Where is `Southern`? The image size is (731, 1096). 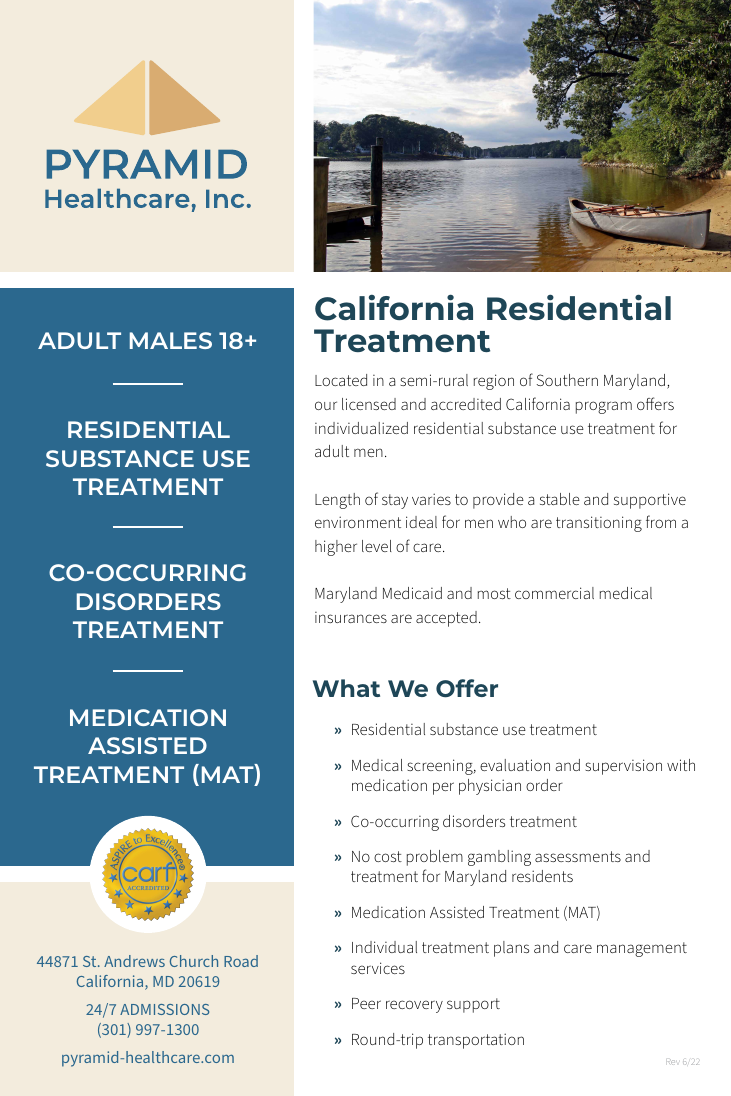 Southern is located at coordinates (567, 380).
